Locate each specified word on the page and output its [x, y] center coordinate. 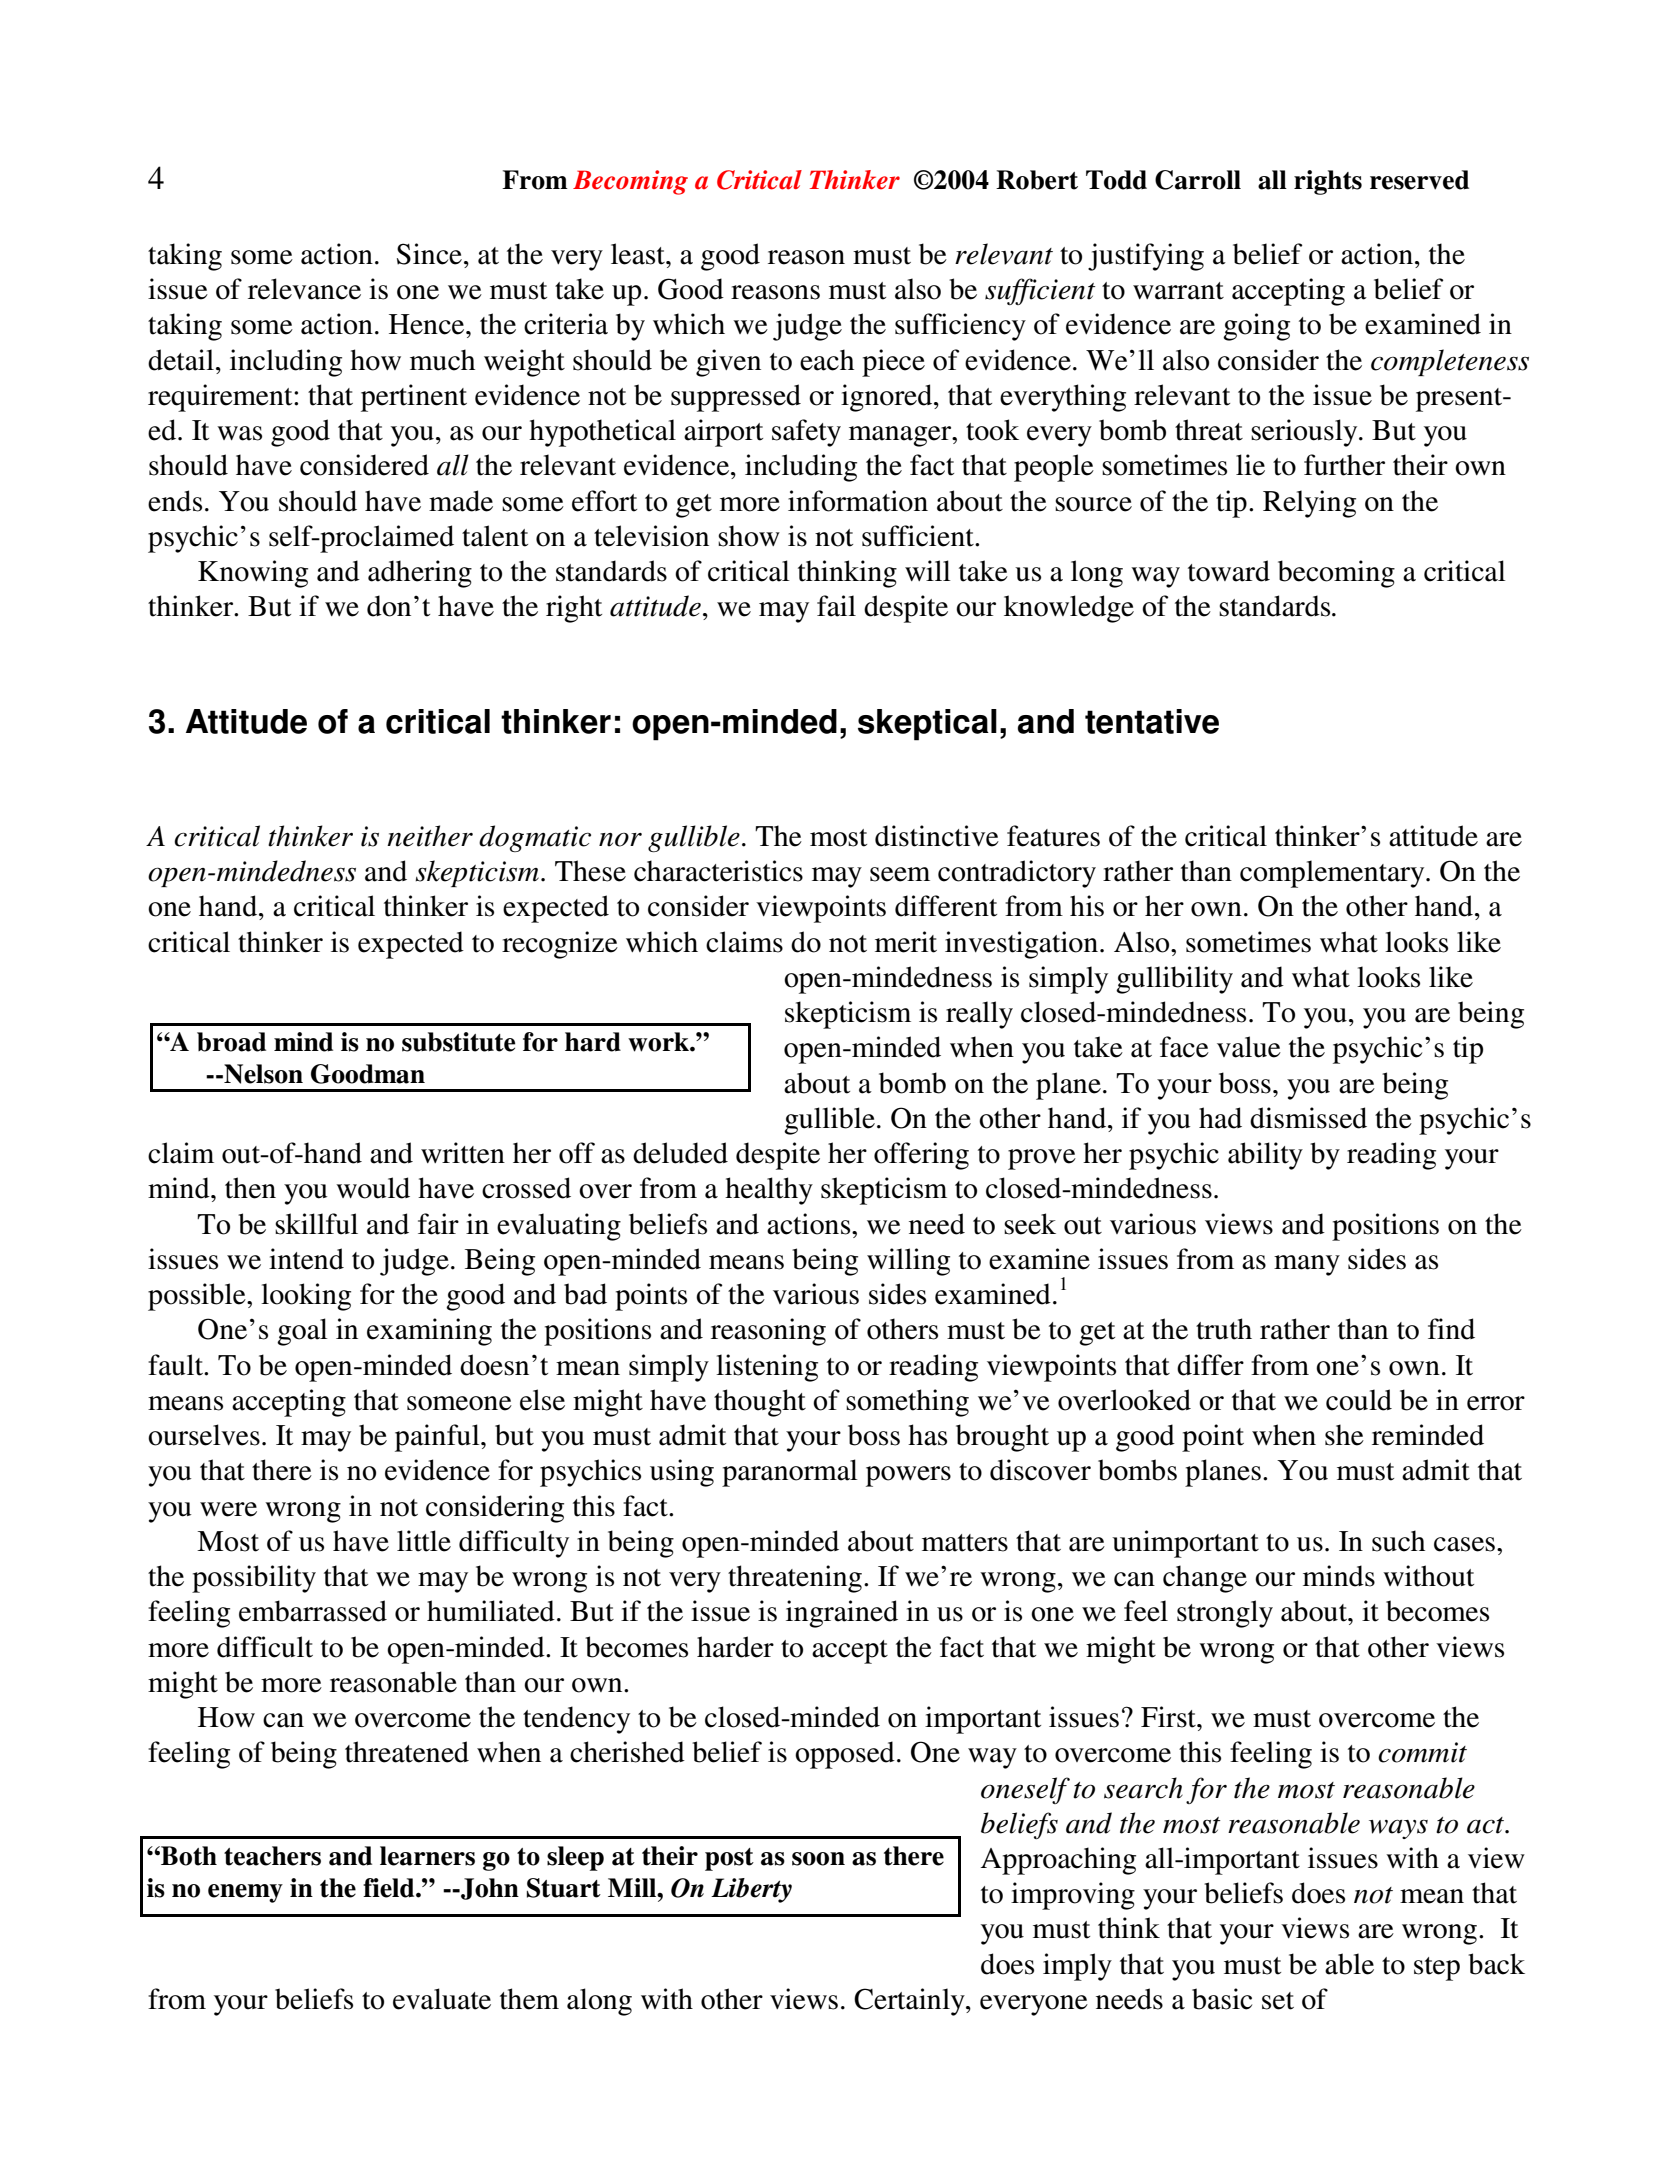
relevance [304, 289]
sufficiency [960, 327]
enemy [245, 1893]
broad [231, 1042]
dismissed [1308, 1118]
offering [921, 1156]
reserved [1419, 180]
